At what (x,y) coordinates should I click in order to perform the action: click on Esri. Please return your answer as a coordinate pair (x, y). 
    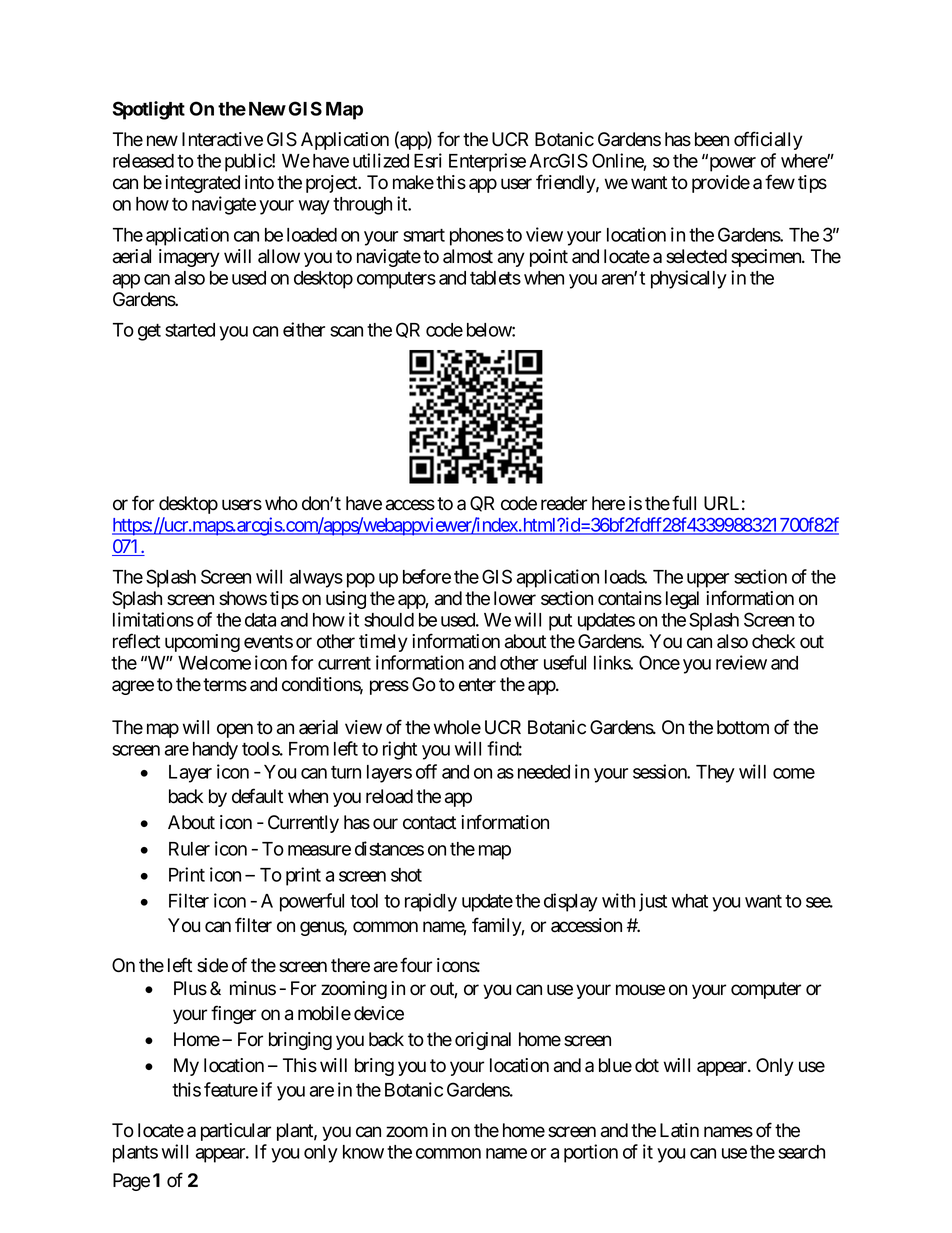
    Looking at the image, I should click on (428, 160).
